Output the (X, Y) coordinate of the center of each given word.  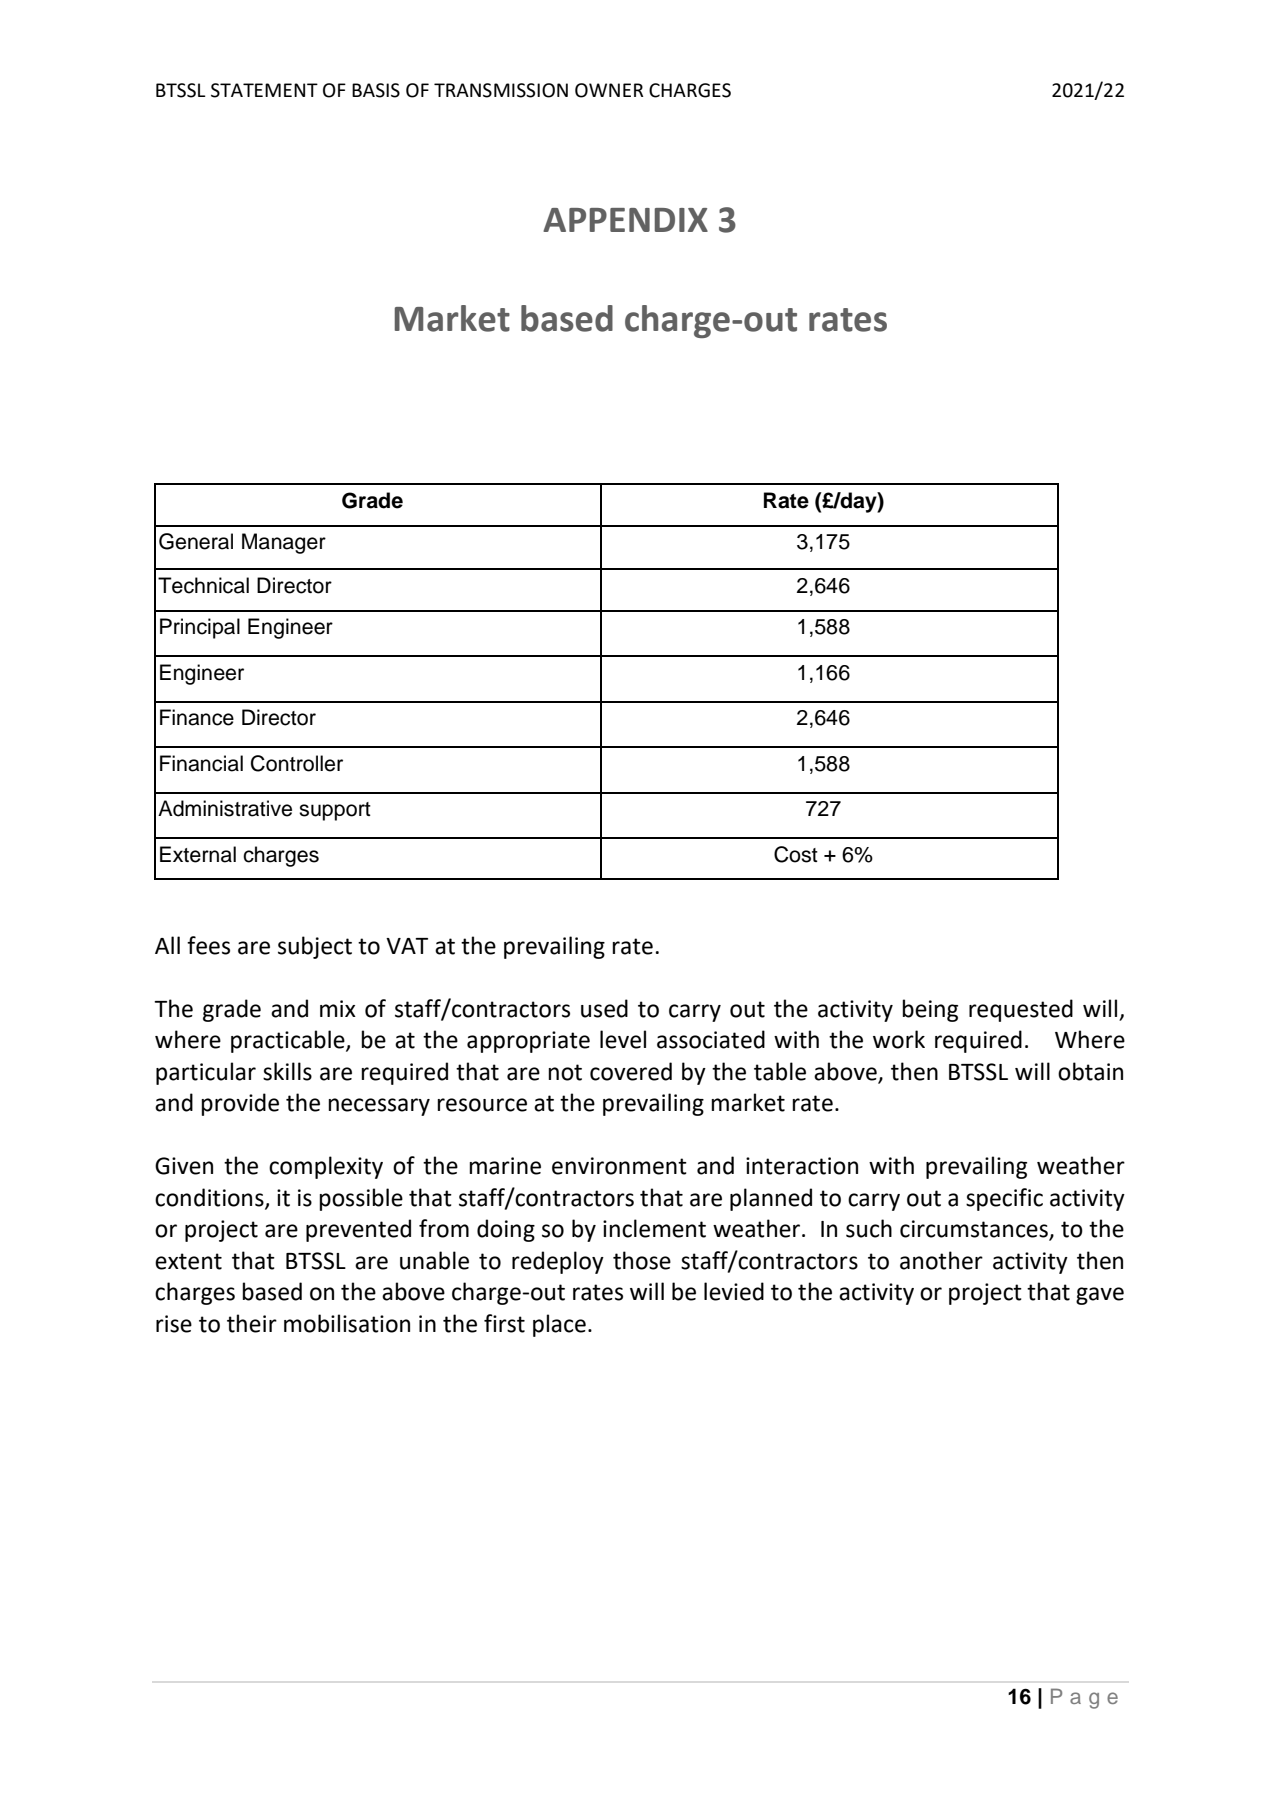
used (604, 1008)
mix (338, 1008)
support (335, 811)
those (642, 1260)
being (930, 1010)
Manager (284, 543)
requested (1021, 1010)
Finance (197, 717)
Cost (796, 854)
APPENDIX (625, 220)
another (941, 1260)
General (196, 541)
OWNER (609, 90)
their (252, 1323)
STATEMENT (264, 90)
